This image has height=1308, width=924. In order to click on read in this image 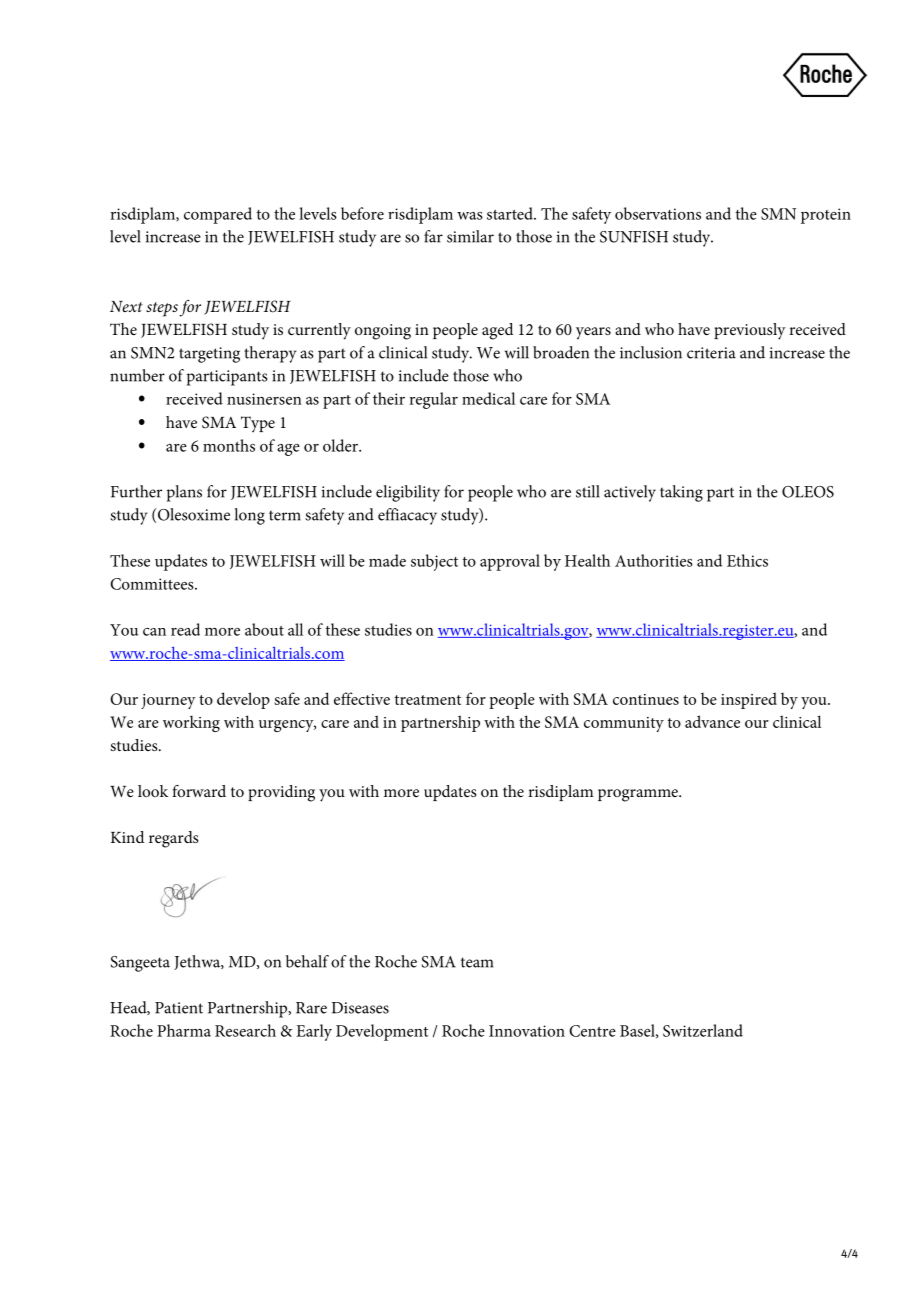, I will do `click(185, 629)`.
